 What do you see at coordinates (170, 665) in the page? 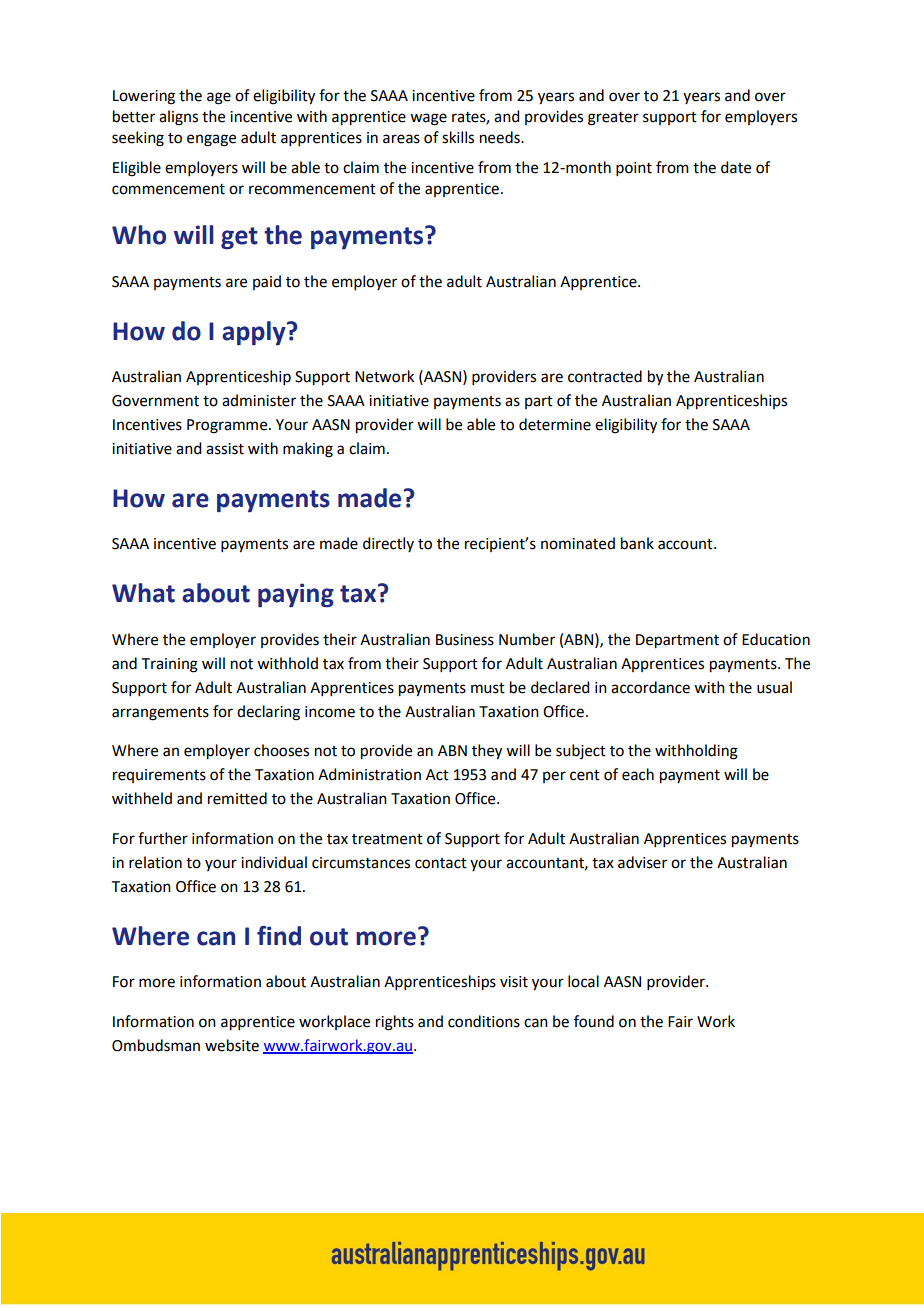
I see `Training` at bounding box center [170, 665].
